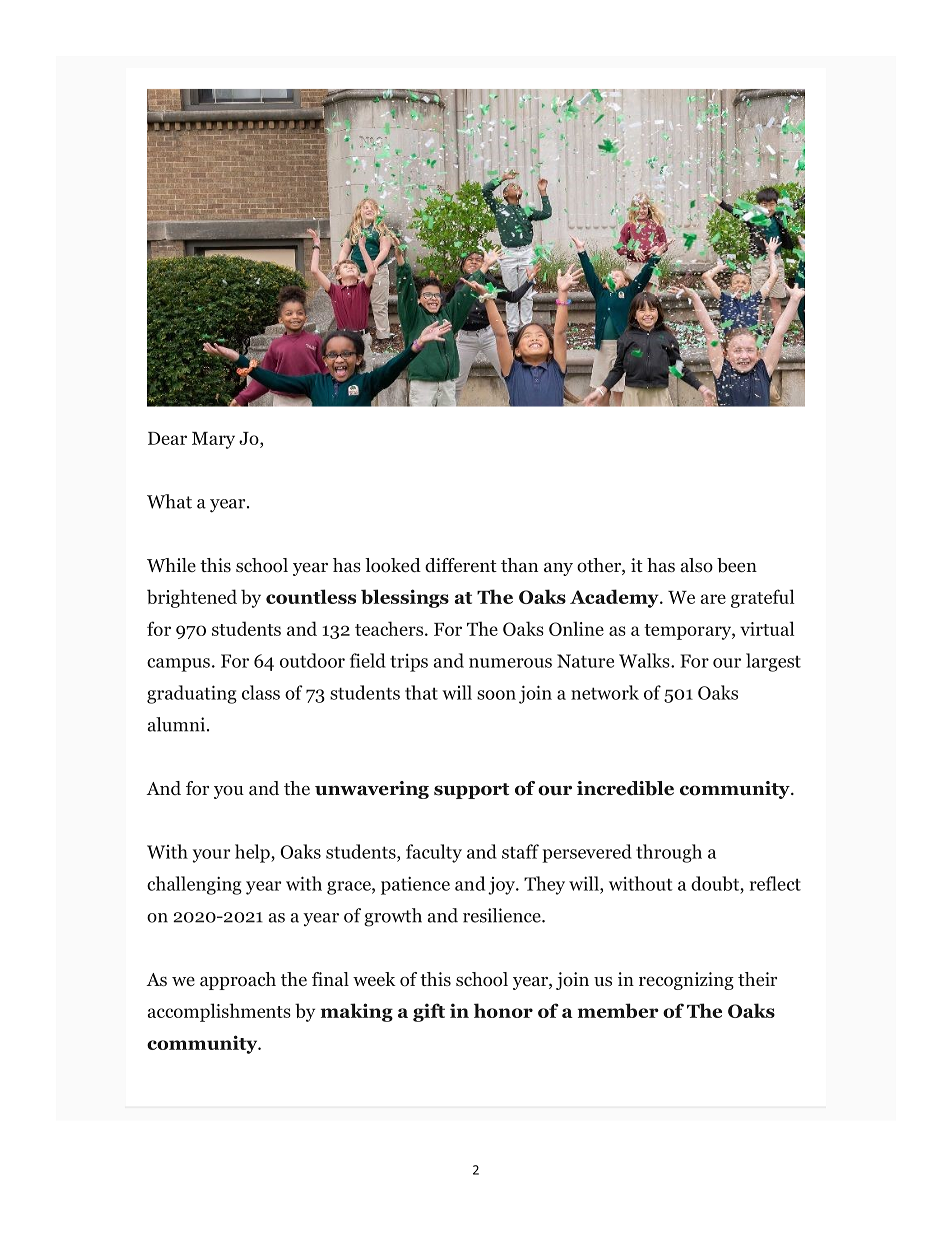  I want to click on blessings, so click(405, 598).
